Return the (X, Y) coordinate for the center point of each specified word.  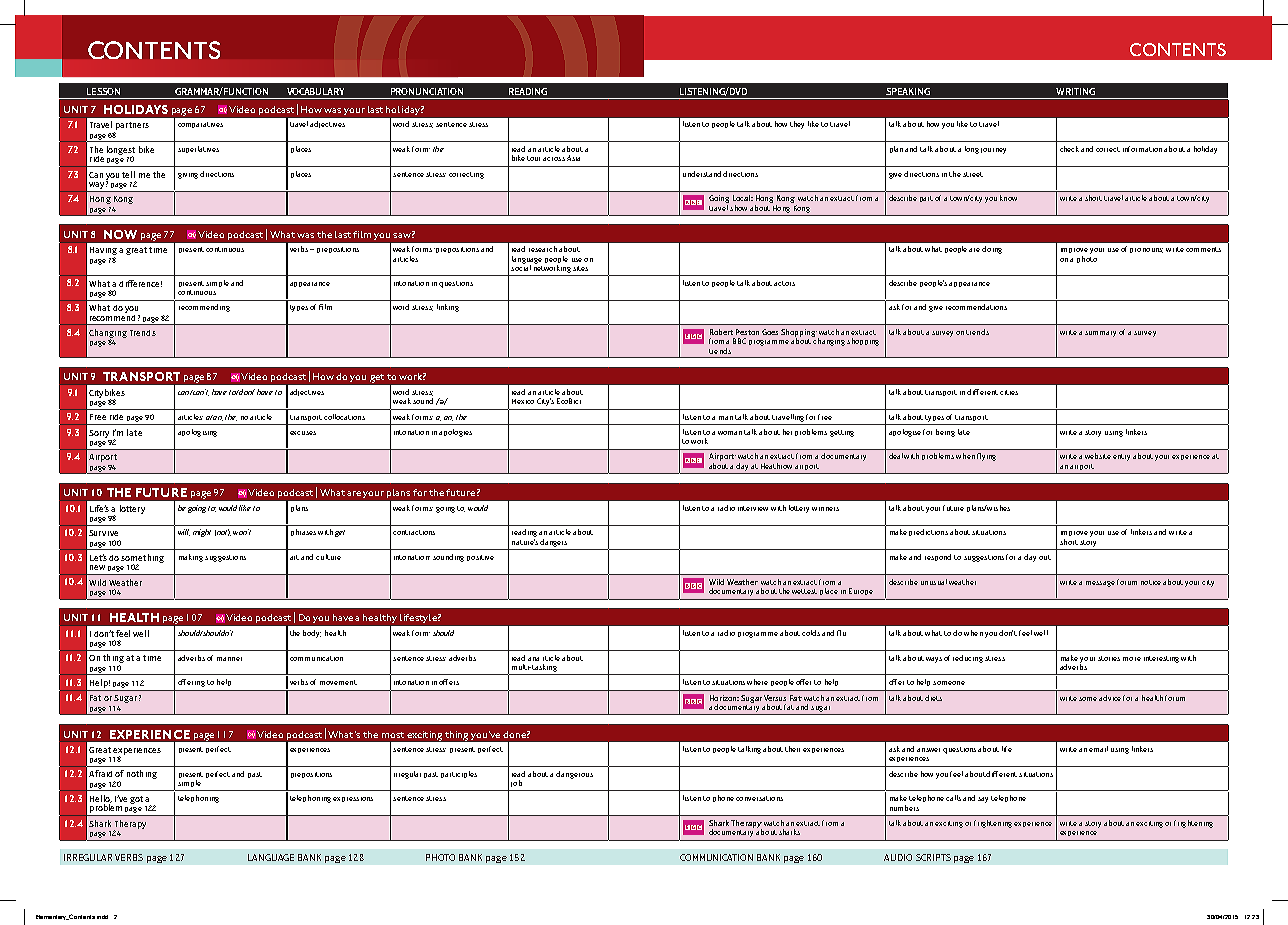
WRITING (1075, 91)
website (1098, 456)
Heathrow (776, 466)
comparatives (200, 125)
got (136, 800)
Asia (573, 158)
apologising (197, 433)
